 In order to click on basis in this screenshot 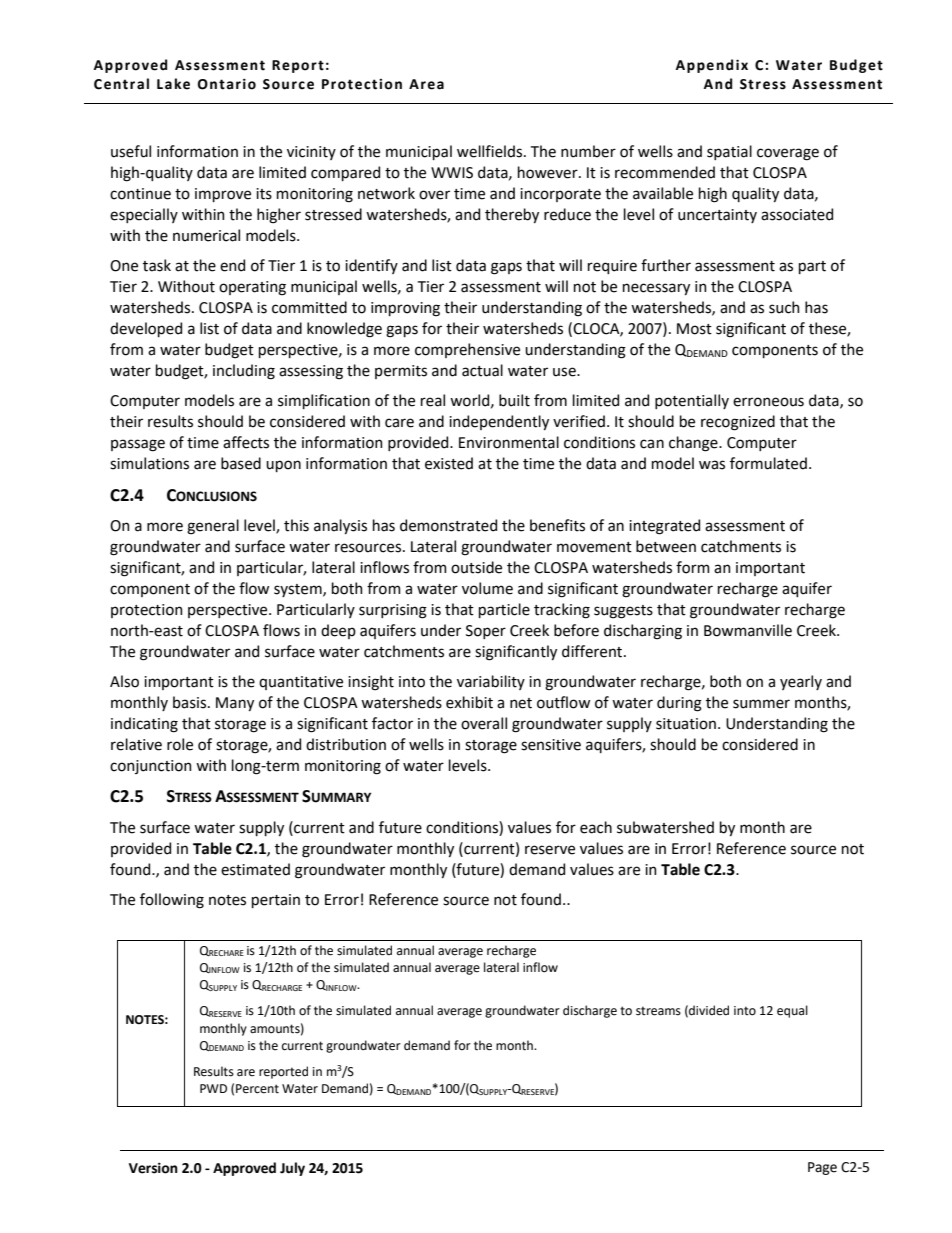, I will do `click(191, 702)`.
